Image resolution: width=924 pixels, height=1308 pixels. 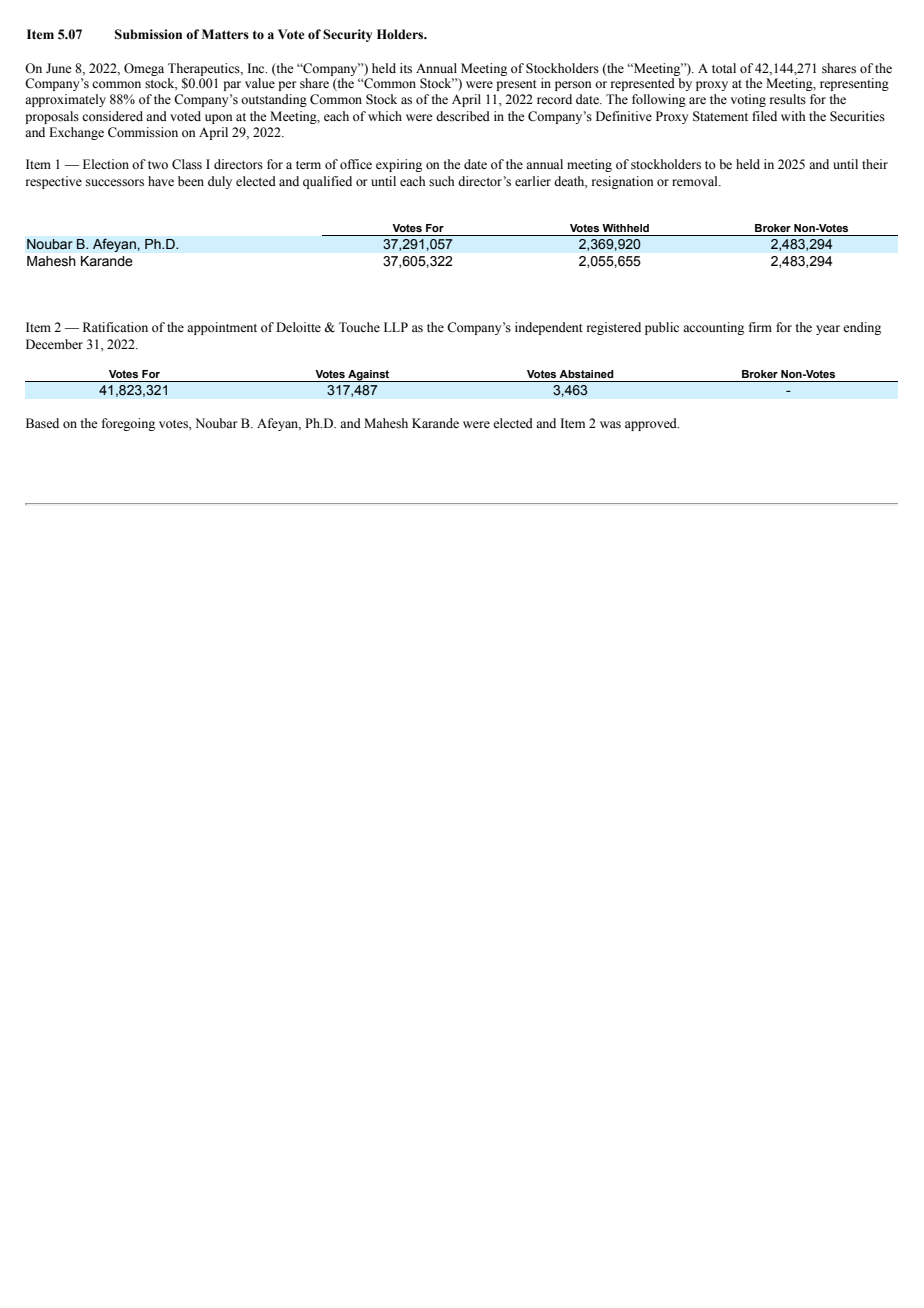 What do you see at coordinates (148, 34) in the document?
I see `Submission` at bounding box center [148, 34].
